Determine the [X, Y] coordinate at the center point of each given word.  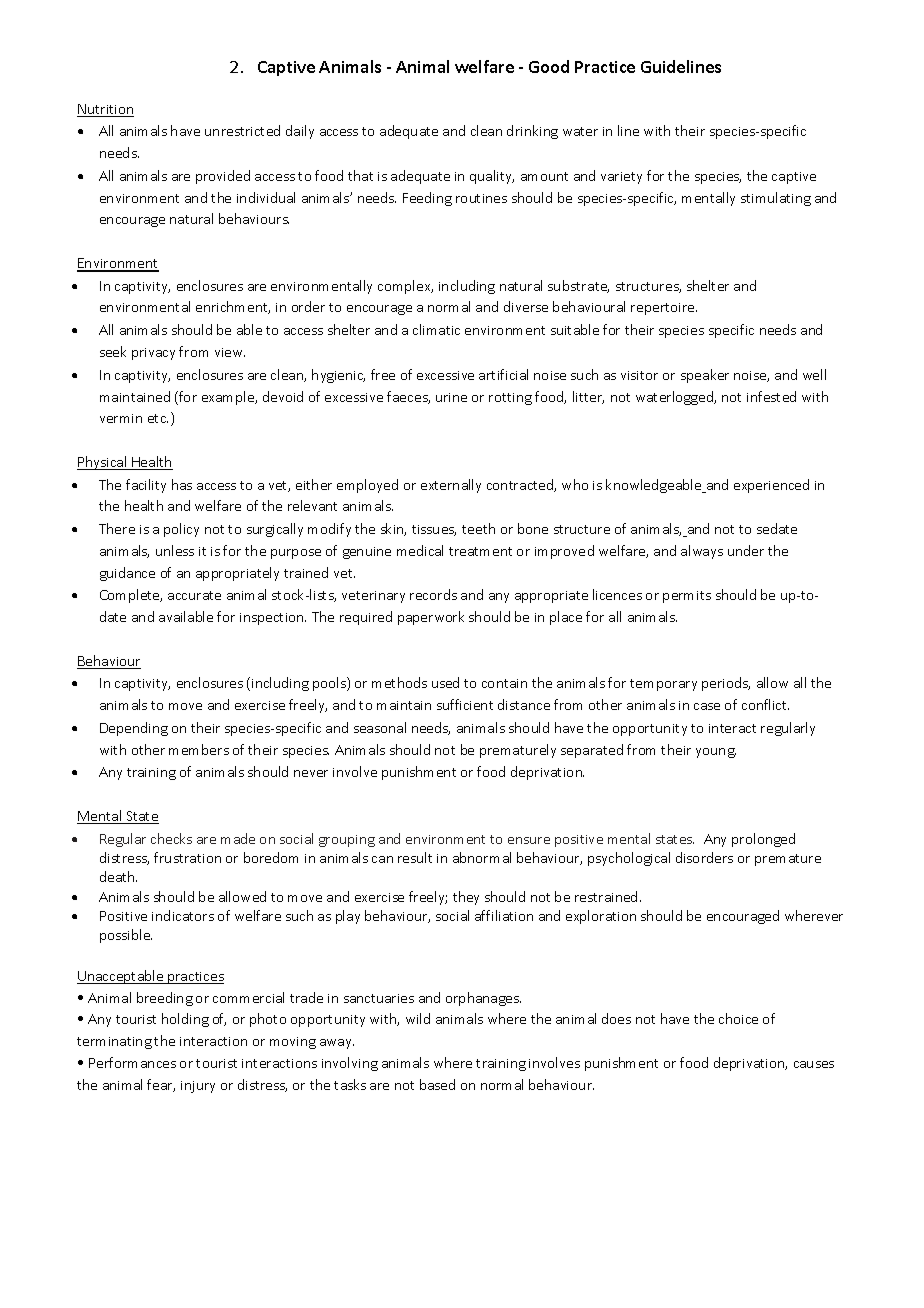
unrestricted [242, 130]
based [437, 1084]
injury [198, 1087]
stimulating [776, 199]
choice [738, 1018]
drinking [532, 132]
